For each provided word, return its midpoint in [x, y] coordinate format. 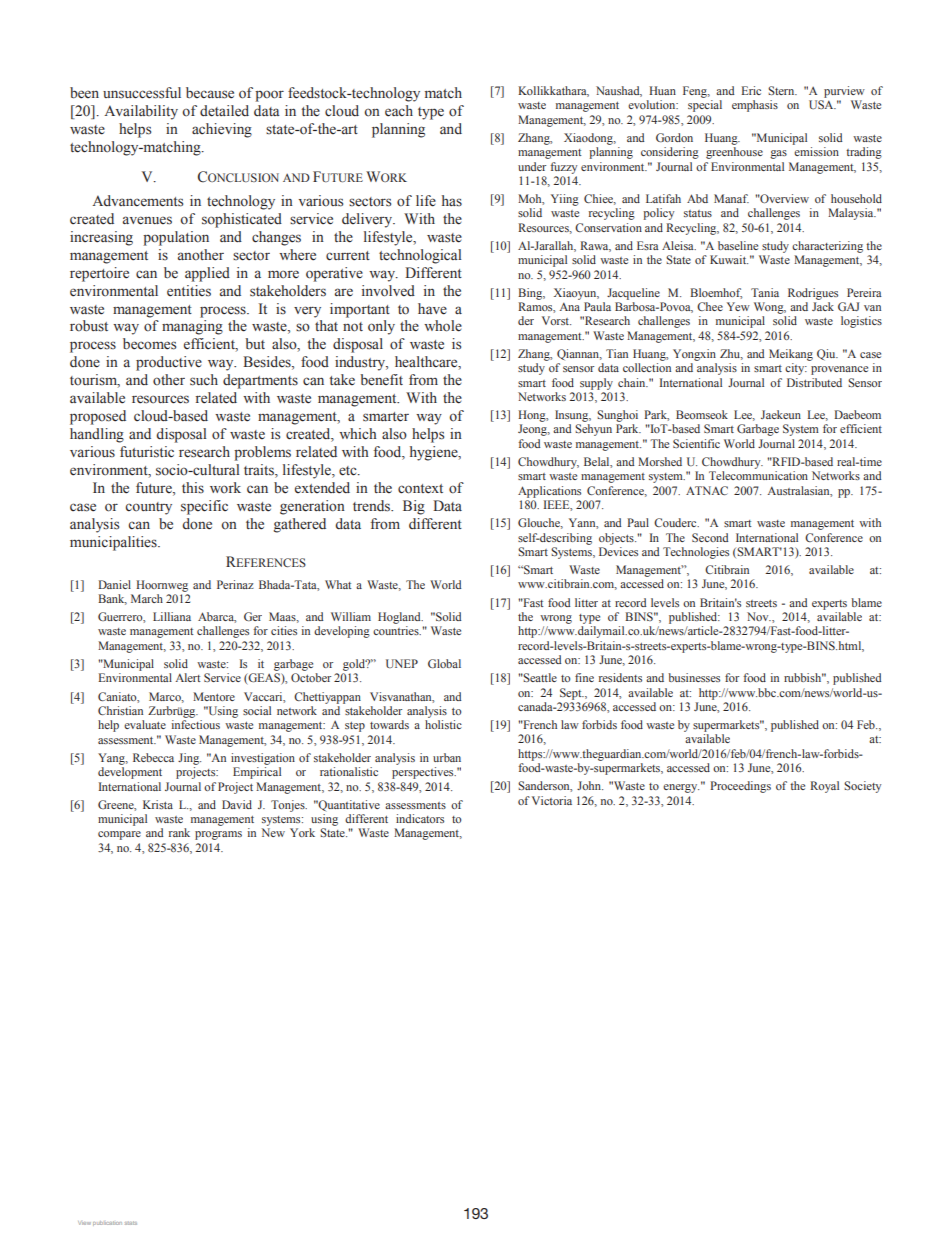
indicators [420, 818]
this [193, 487]
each [399, 111]
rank [179, 832]
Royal [824, 787]
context [420, 489]
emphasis [755, 106]
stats [131, 1223]
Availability [141, 112]
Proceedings [740, 787]
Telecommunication [758, 475]
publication [107, 1223]
